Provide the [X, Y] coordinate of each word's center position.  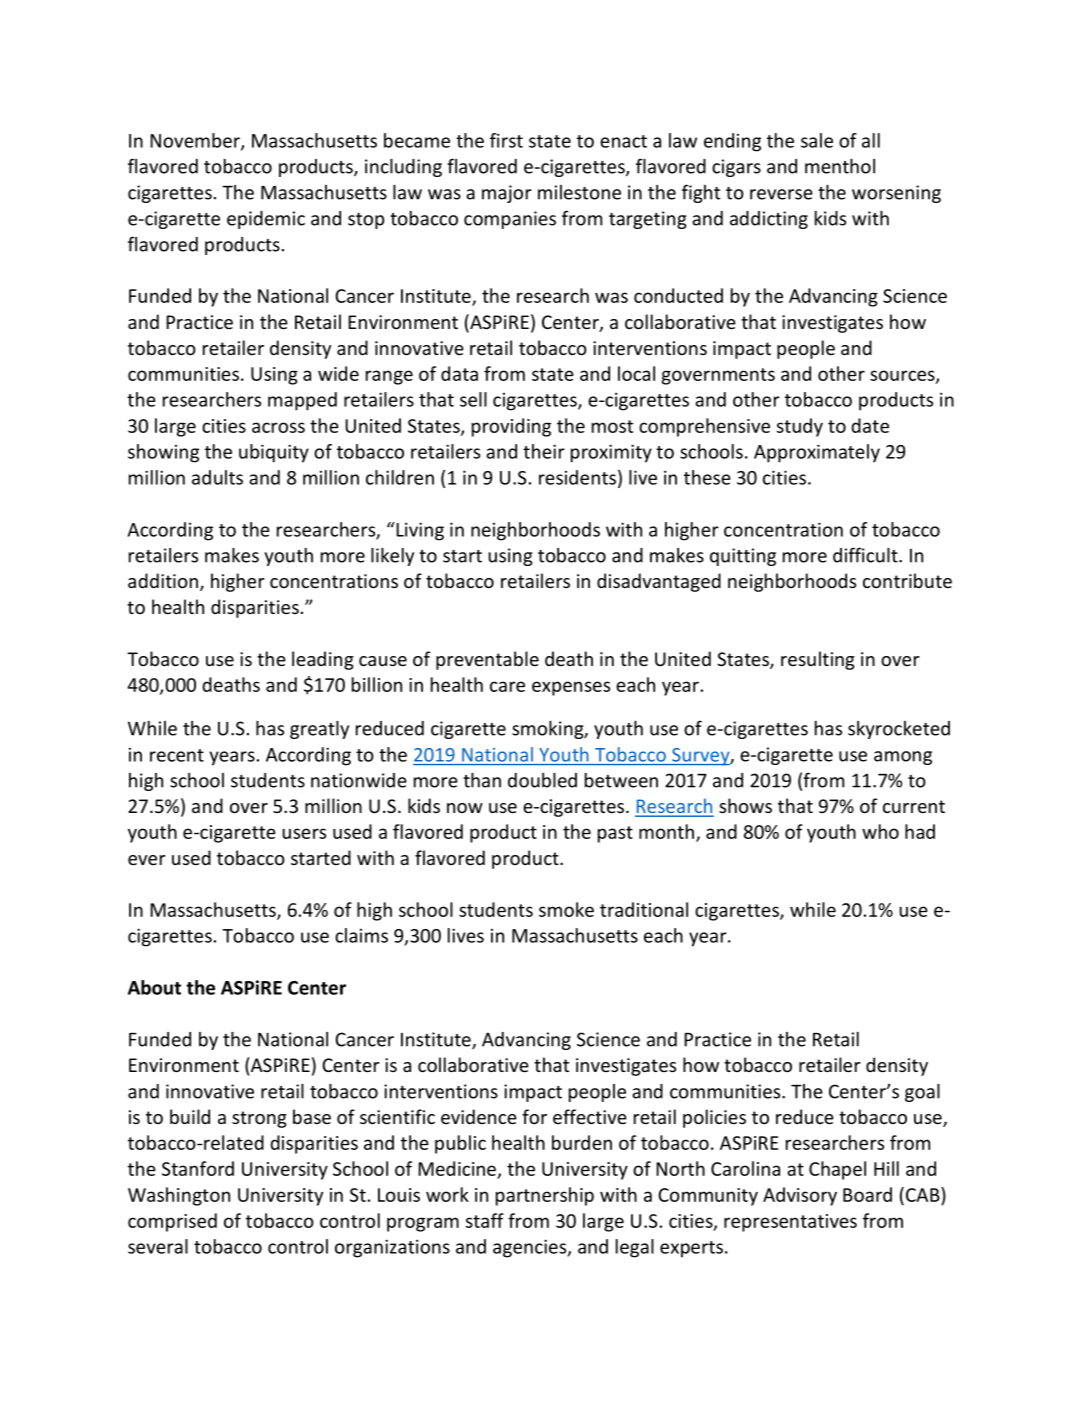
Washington [179, 1196]
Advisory [800, 1196]
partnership [545, 1196]
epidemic [266, 220]
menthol [840, 166]
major [507, 194]
